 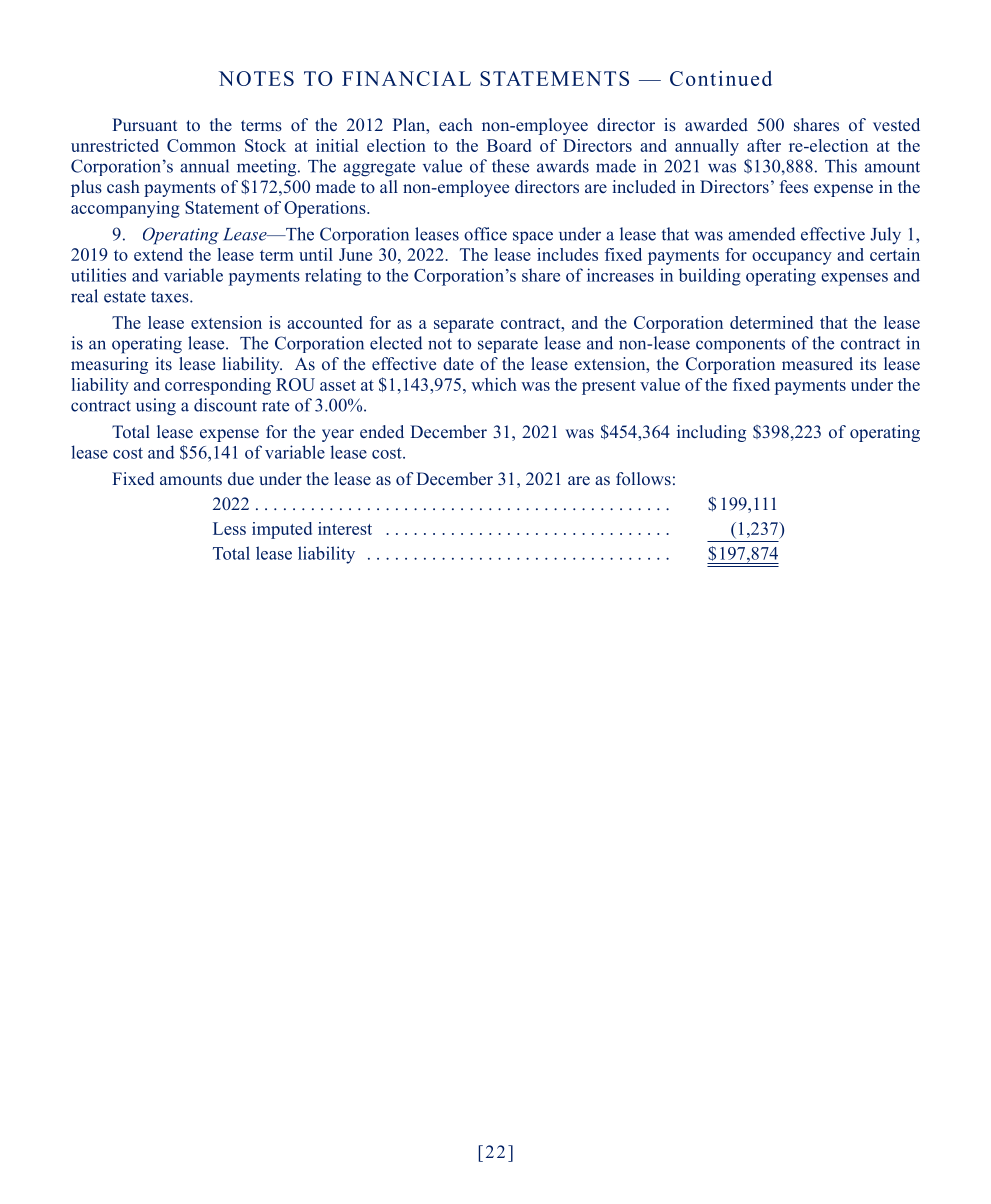 What do you see at coordinates (406, 78) in the screenshot?
I see `FINANCIAL` at bounding box center [406, 78].
